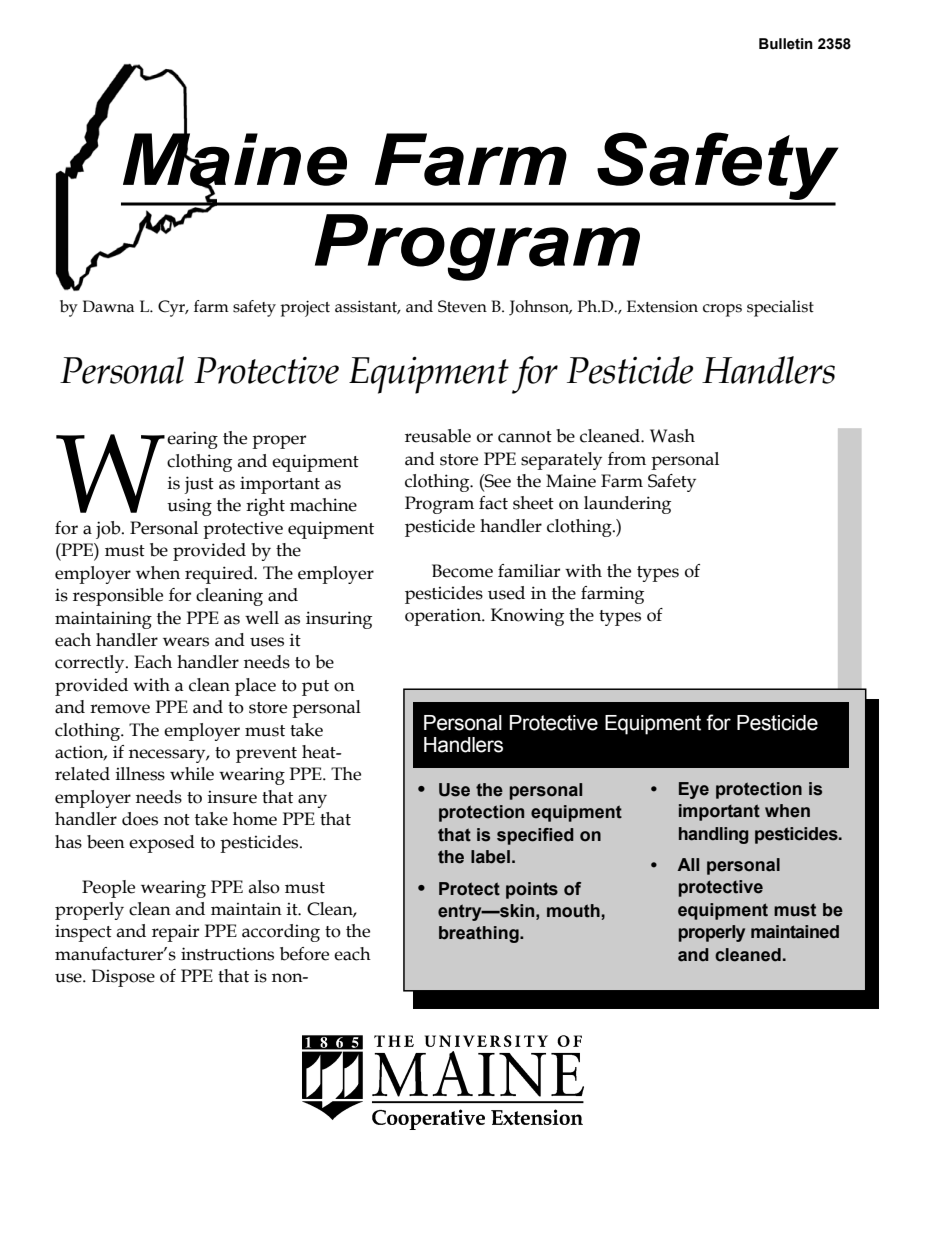  Describe the element at coordinates (189, 507) in the screenshot. I see `using` at that location.
